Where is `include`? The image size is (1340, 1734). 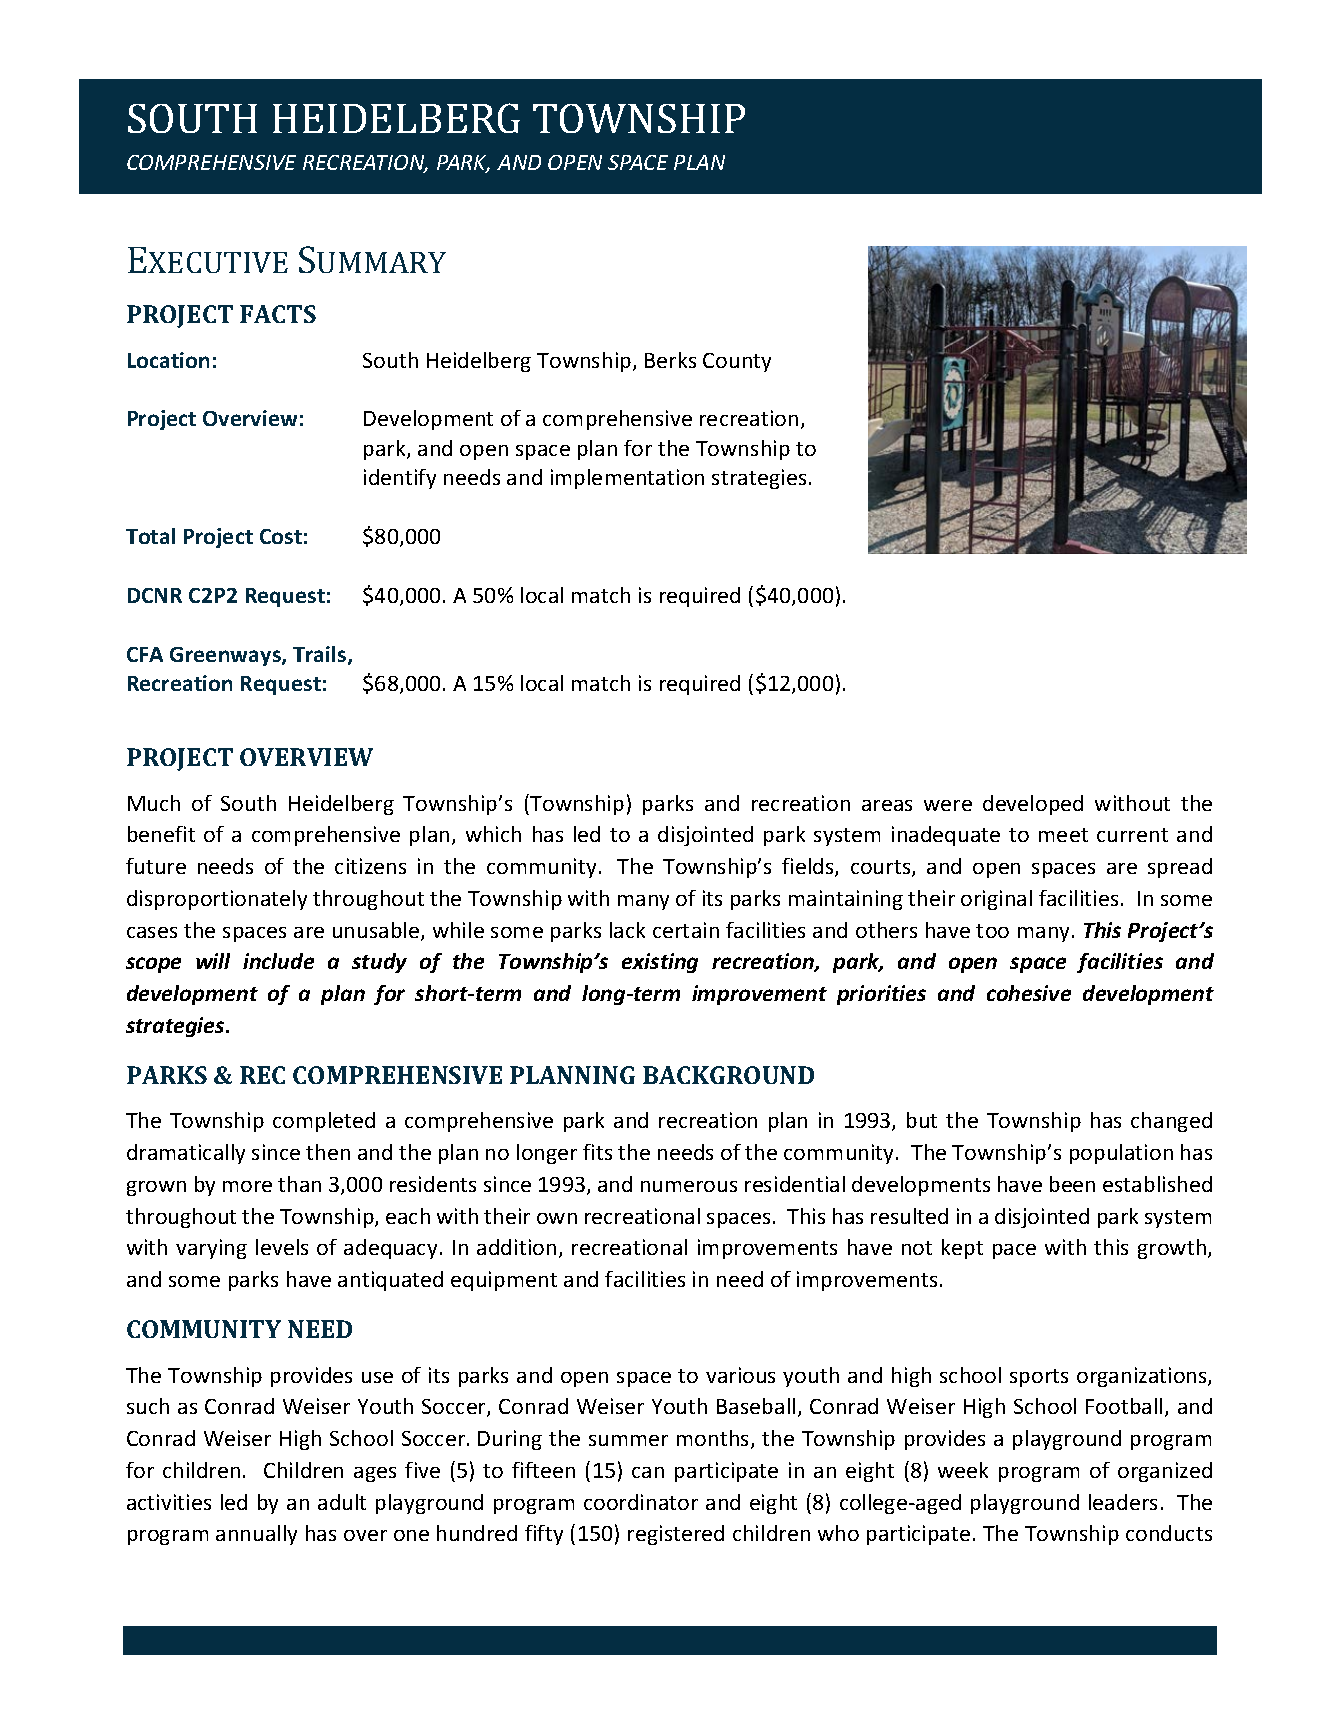
include is located at coordinates (278, 961).
